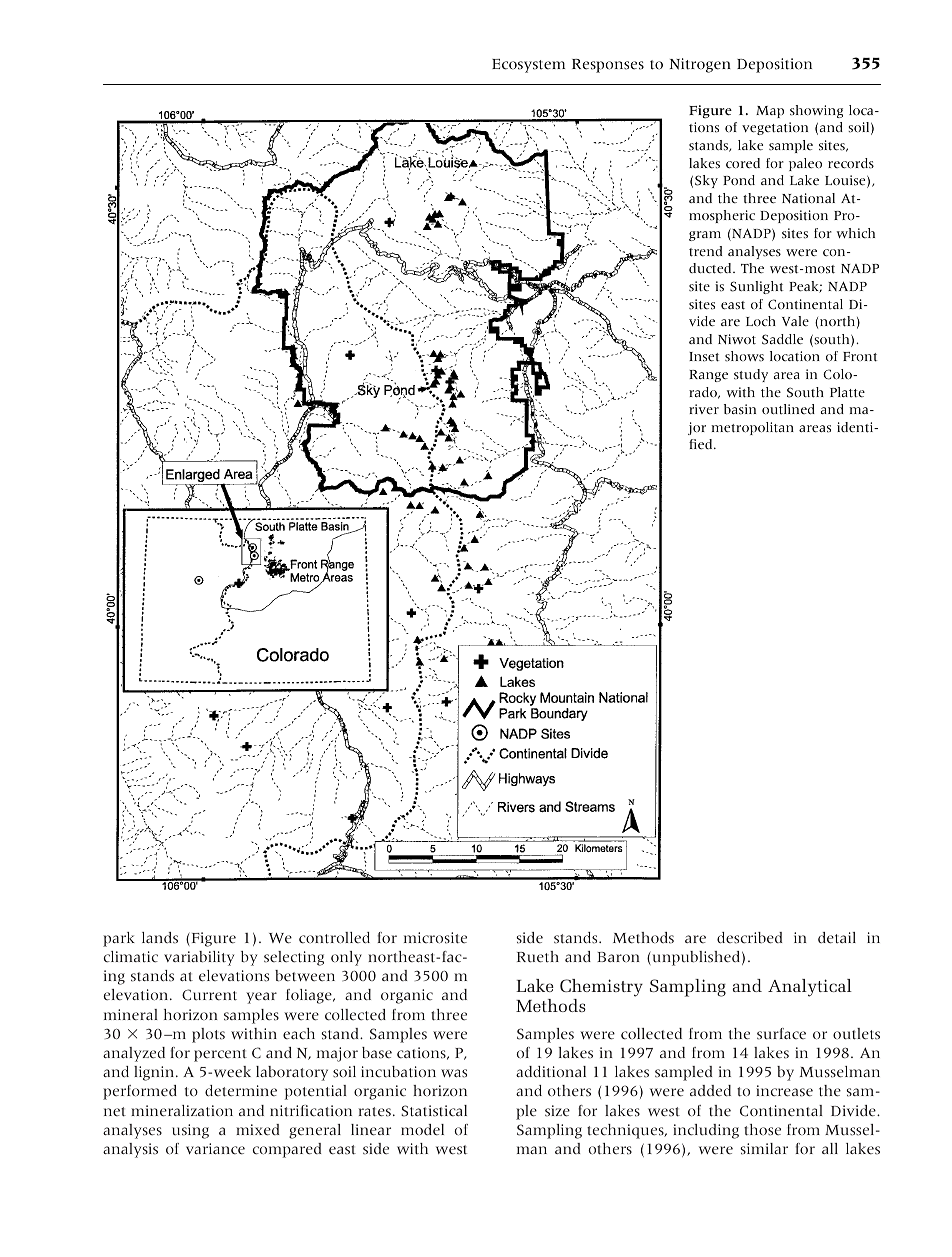 Image resolution: width=952 pixels, height=1257 pixels. What do you see at coordinates (608, 66) in the screenshot?
I see `Responses` at bounding box center [608, 66].
